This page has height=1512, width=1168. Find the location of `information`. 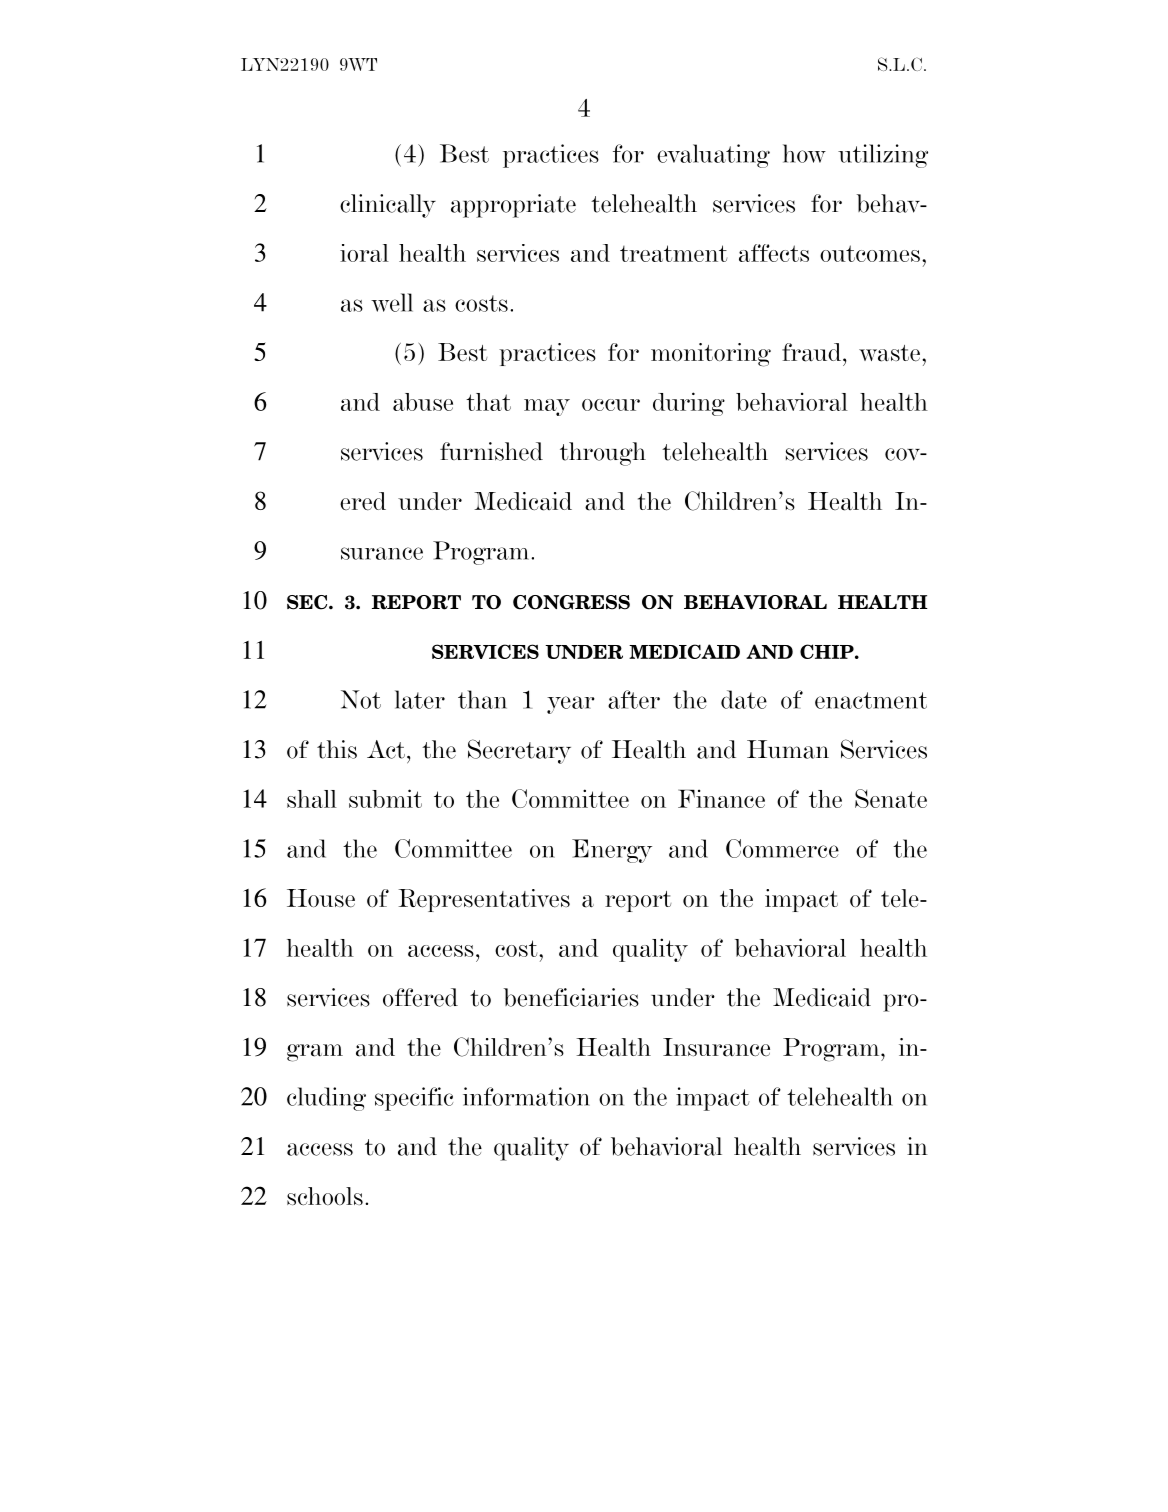

information is located at coordinates (526, 1096).
